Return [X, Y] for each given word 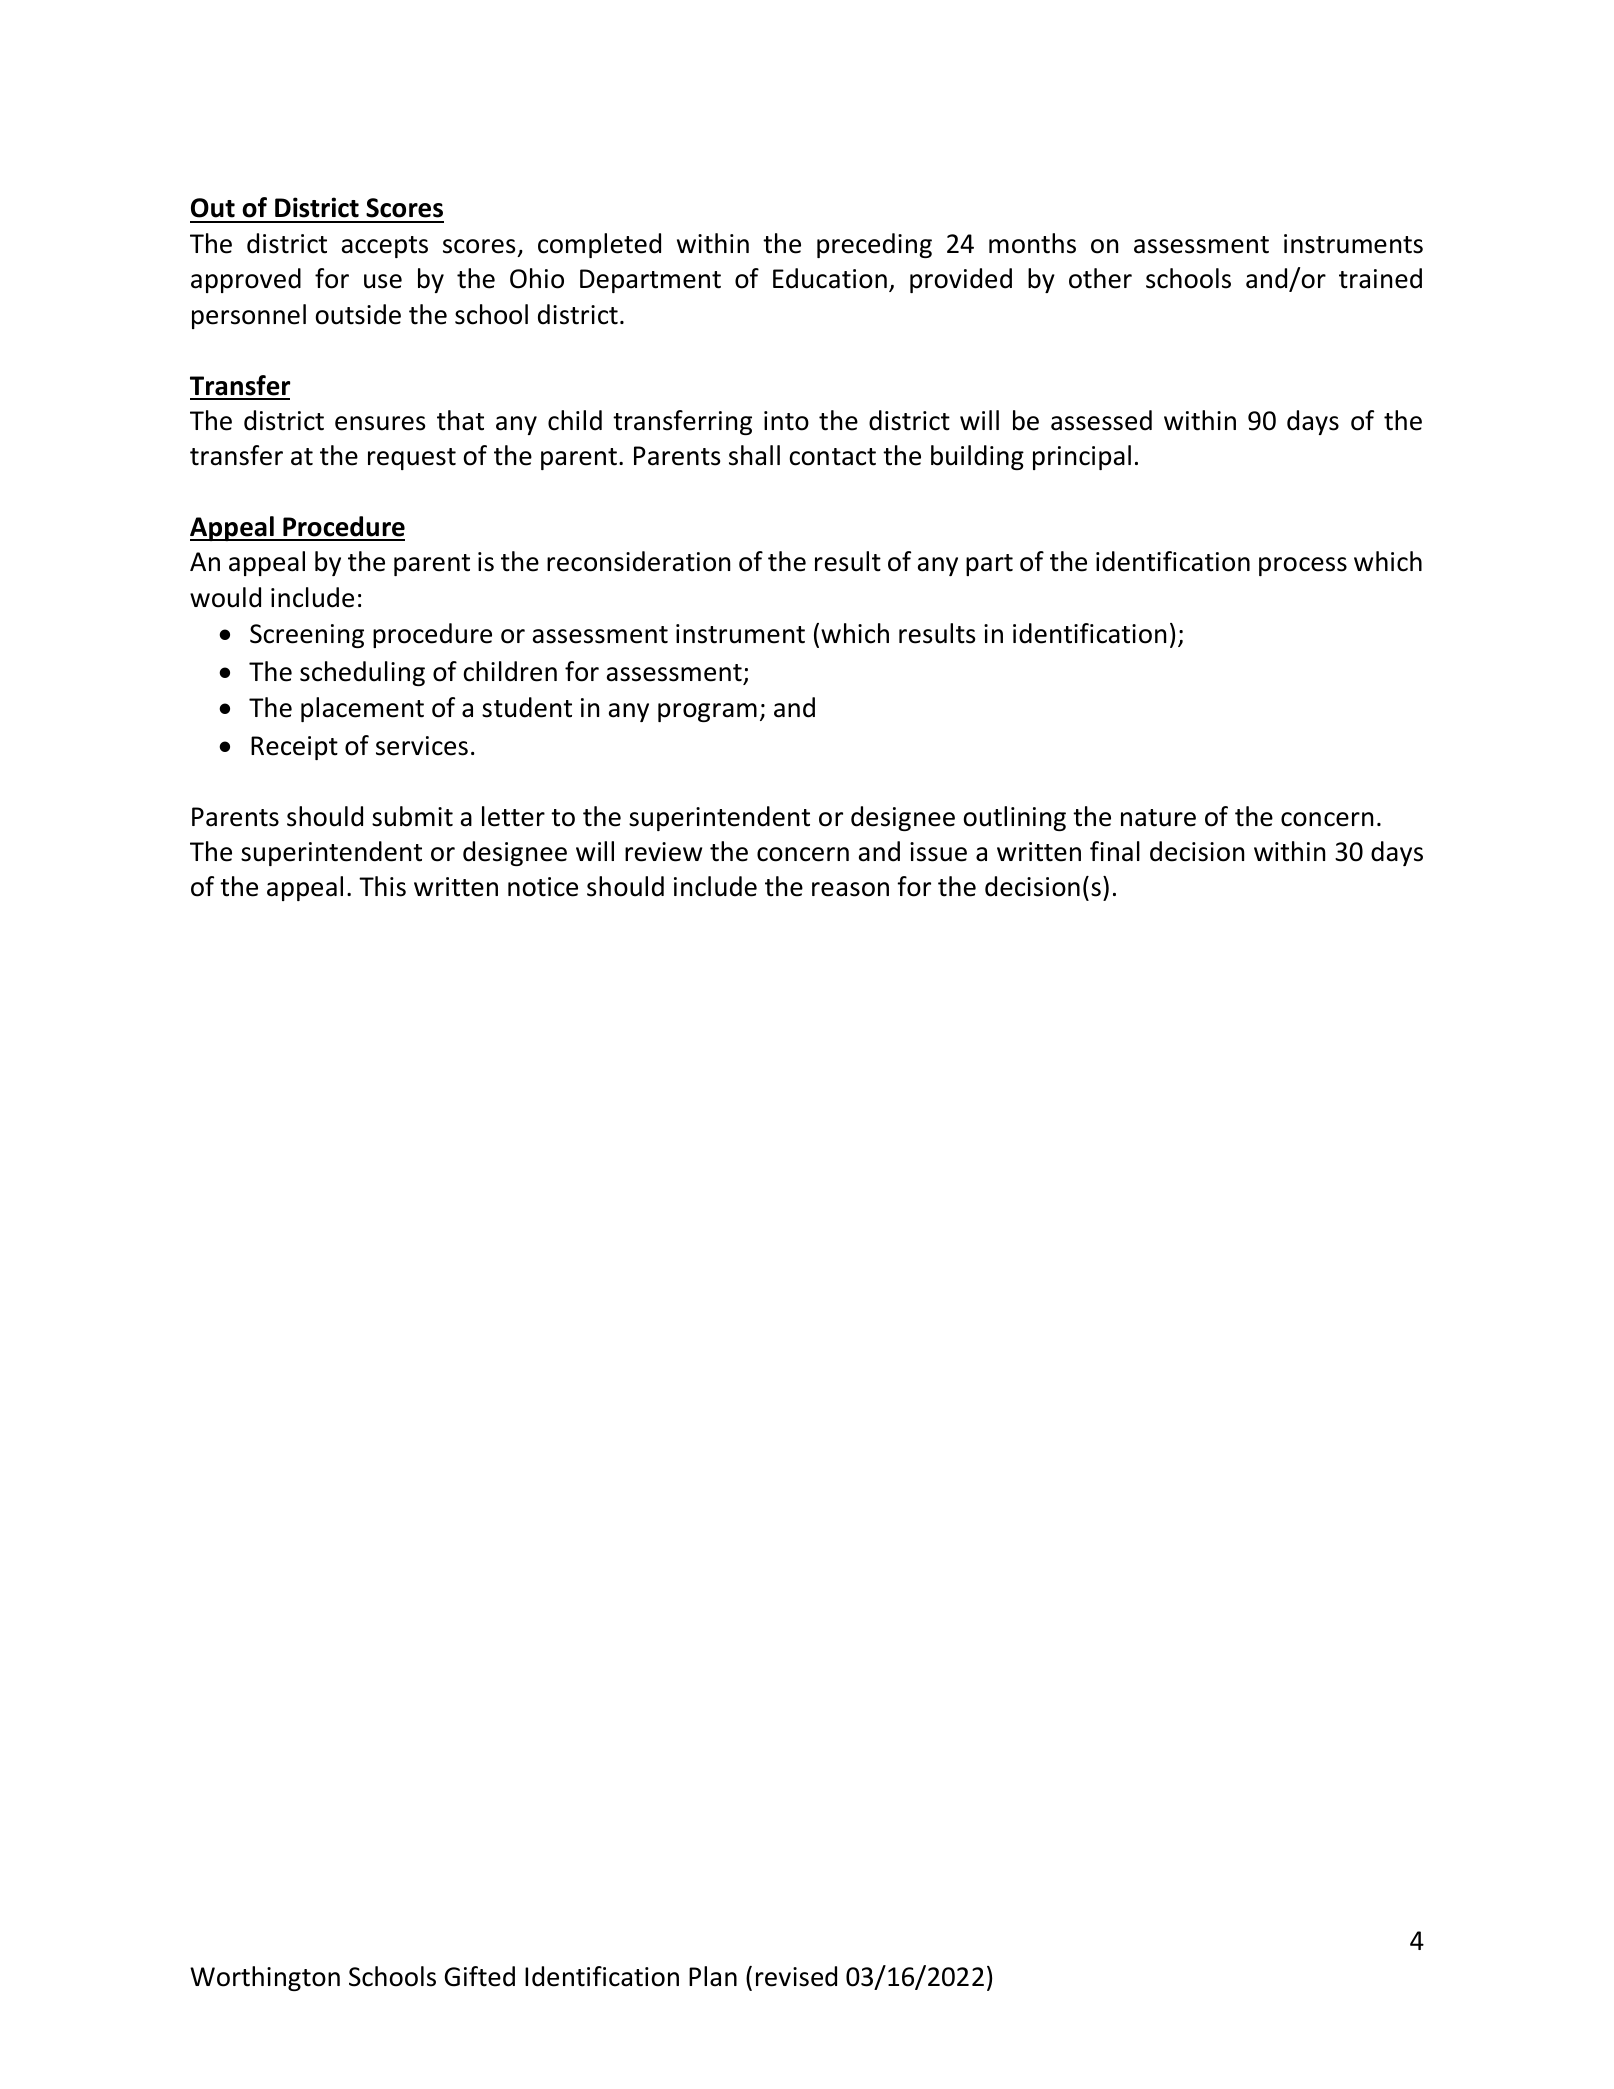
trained [1380, 278]
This [382, 886]
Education [830, 278]
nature [1158, 818]
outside [358, 314]
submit [412, 816]
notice [543, 887]
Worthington [265, 1978]
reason [850, 889]
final [1115, 851]
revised [796, 1976]
